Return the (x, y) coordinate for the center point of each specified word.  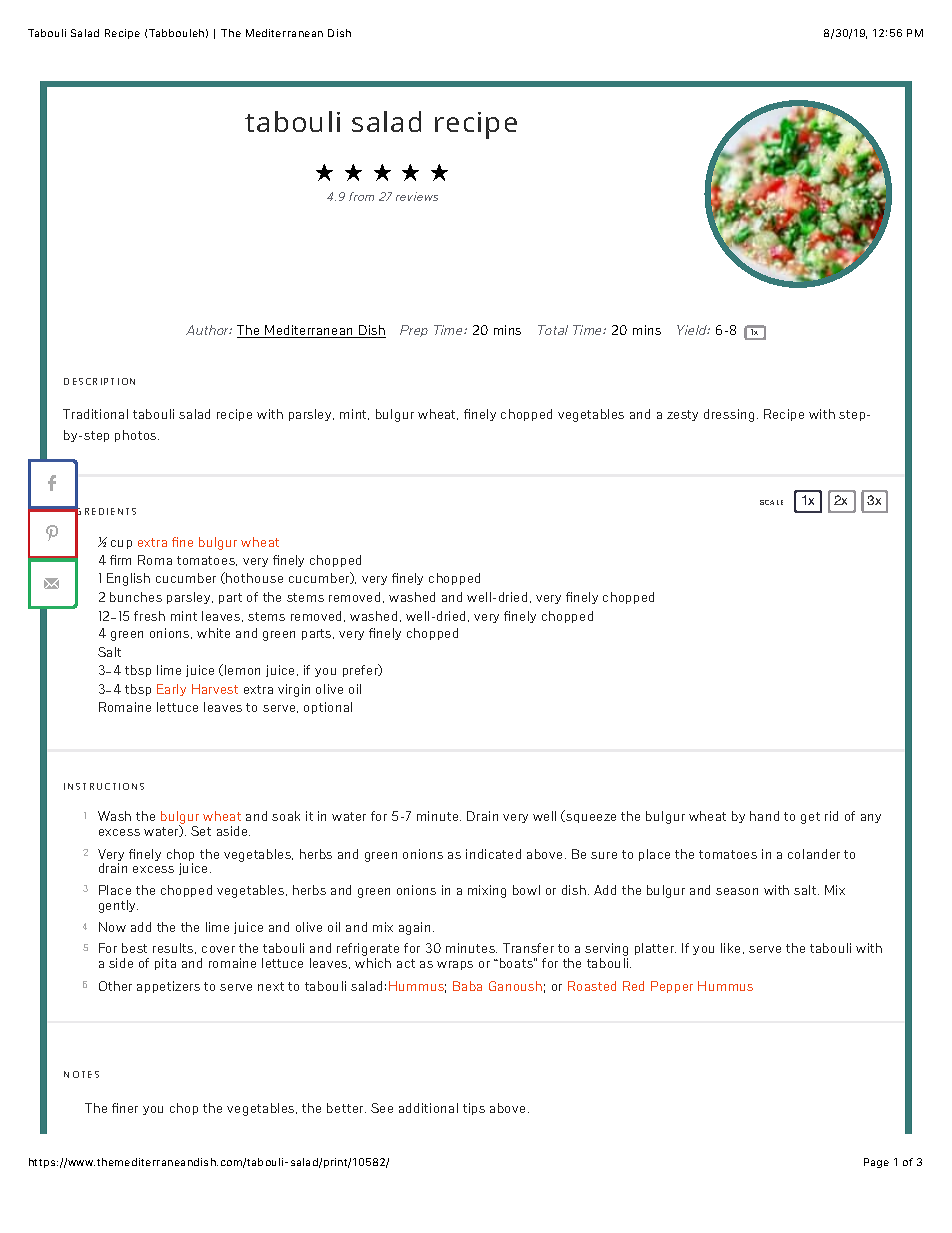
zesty (682, 415)
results (174, 948)
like (730, 948)
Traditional (95, 414)
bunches (136, 597)
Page (876, 1163)
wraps (455, 965)
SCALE (771, 502)
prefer (361, 670)
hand (764, 816)
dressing (729, 415)
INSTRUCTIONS (104, 786)
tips (474, 1109)
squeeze (591, 818)
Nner (125, 1108)
